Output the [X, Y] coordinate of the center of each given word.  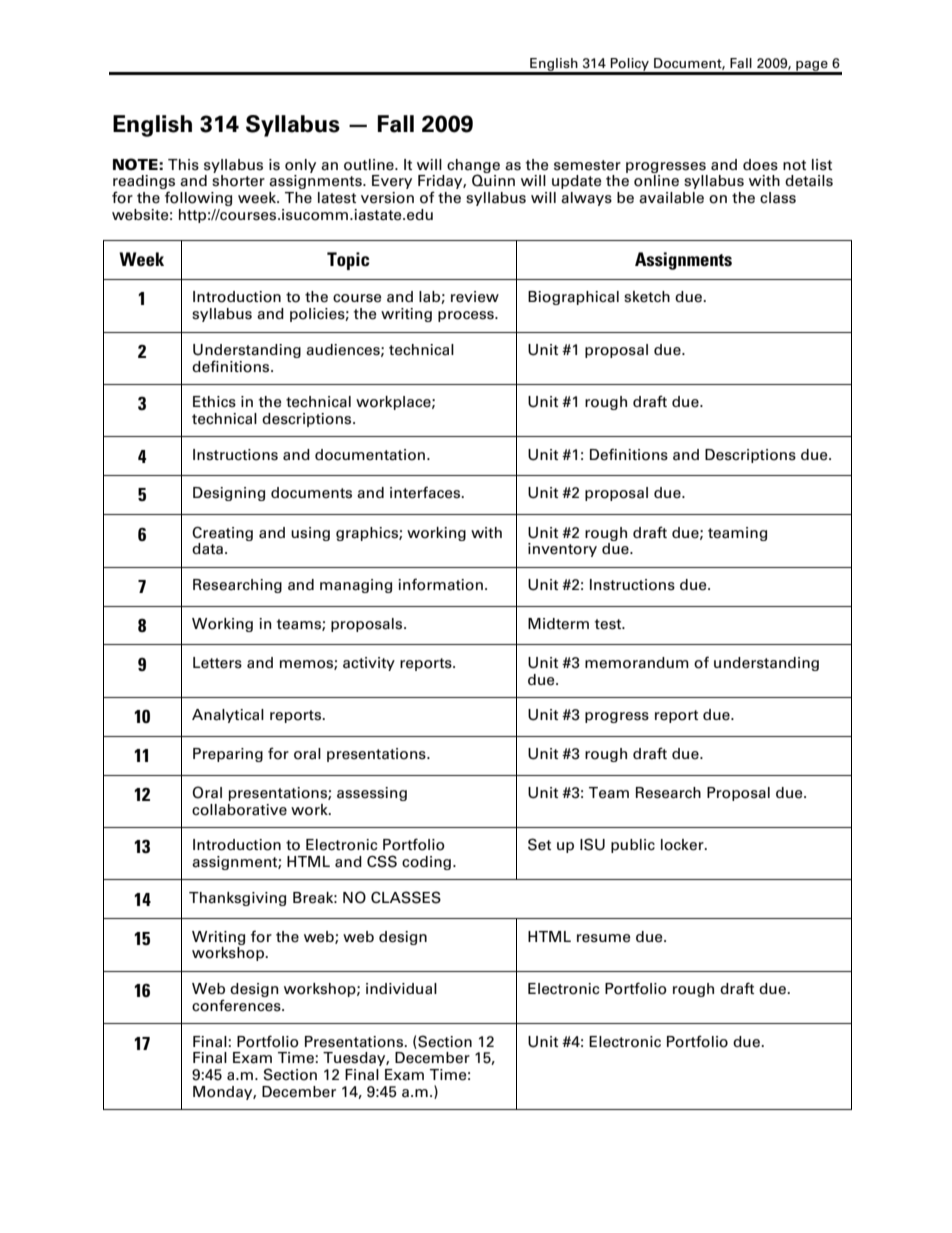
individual [401, 989]
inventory [562, 550]
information [440, 584]
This [183, 165]
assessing [372, 794]
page [812, 67]
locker [683, 845]
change [473, 167]
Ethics [214, 402]
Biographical [573, 298]
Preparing [228, 755]
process [467, 316]
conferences [237, 1005]
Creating [222, 533]
